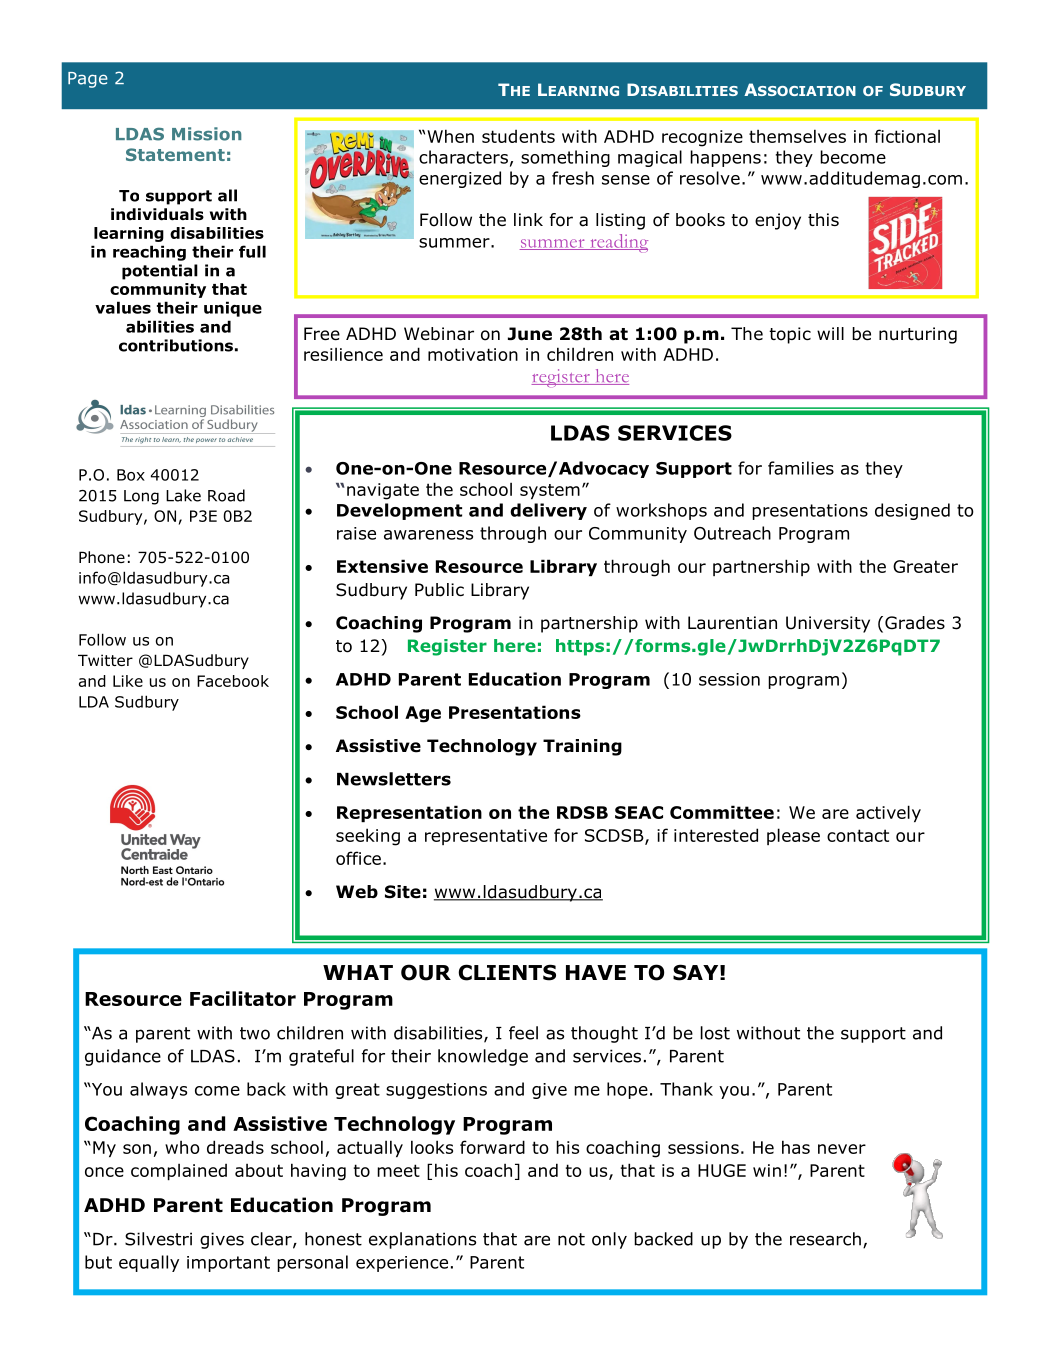 Image resolution: width=1049 pixels, height=1357 pixels. What do you see at coordinates (550, 491) in the image?
I see `system` at bounding box center [550, 491].
